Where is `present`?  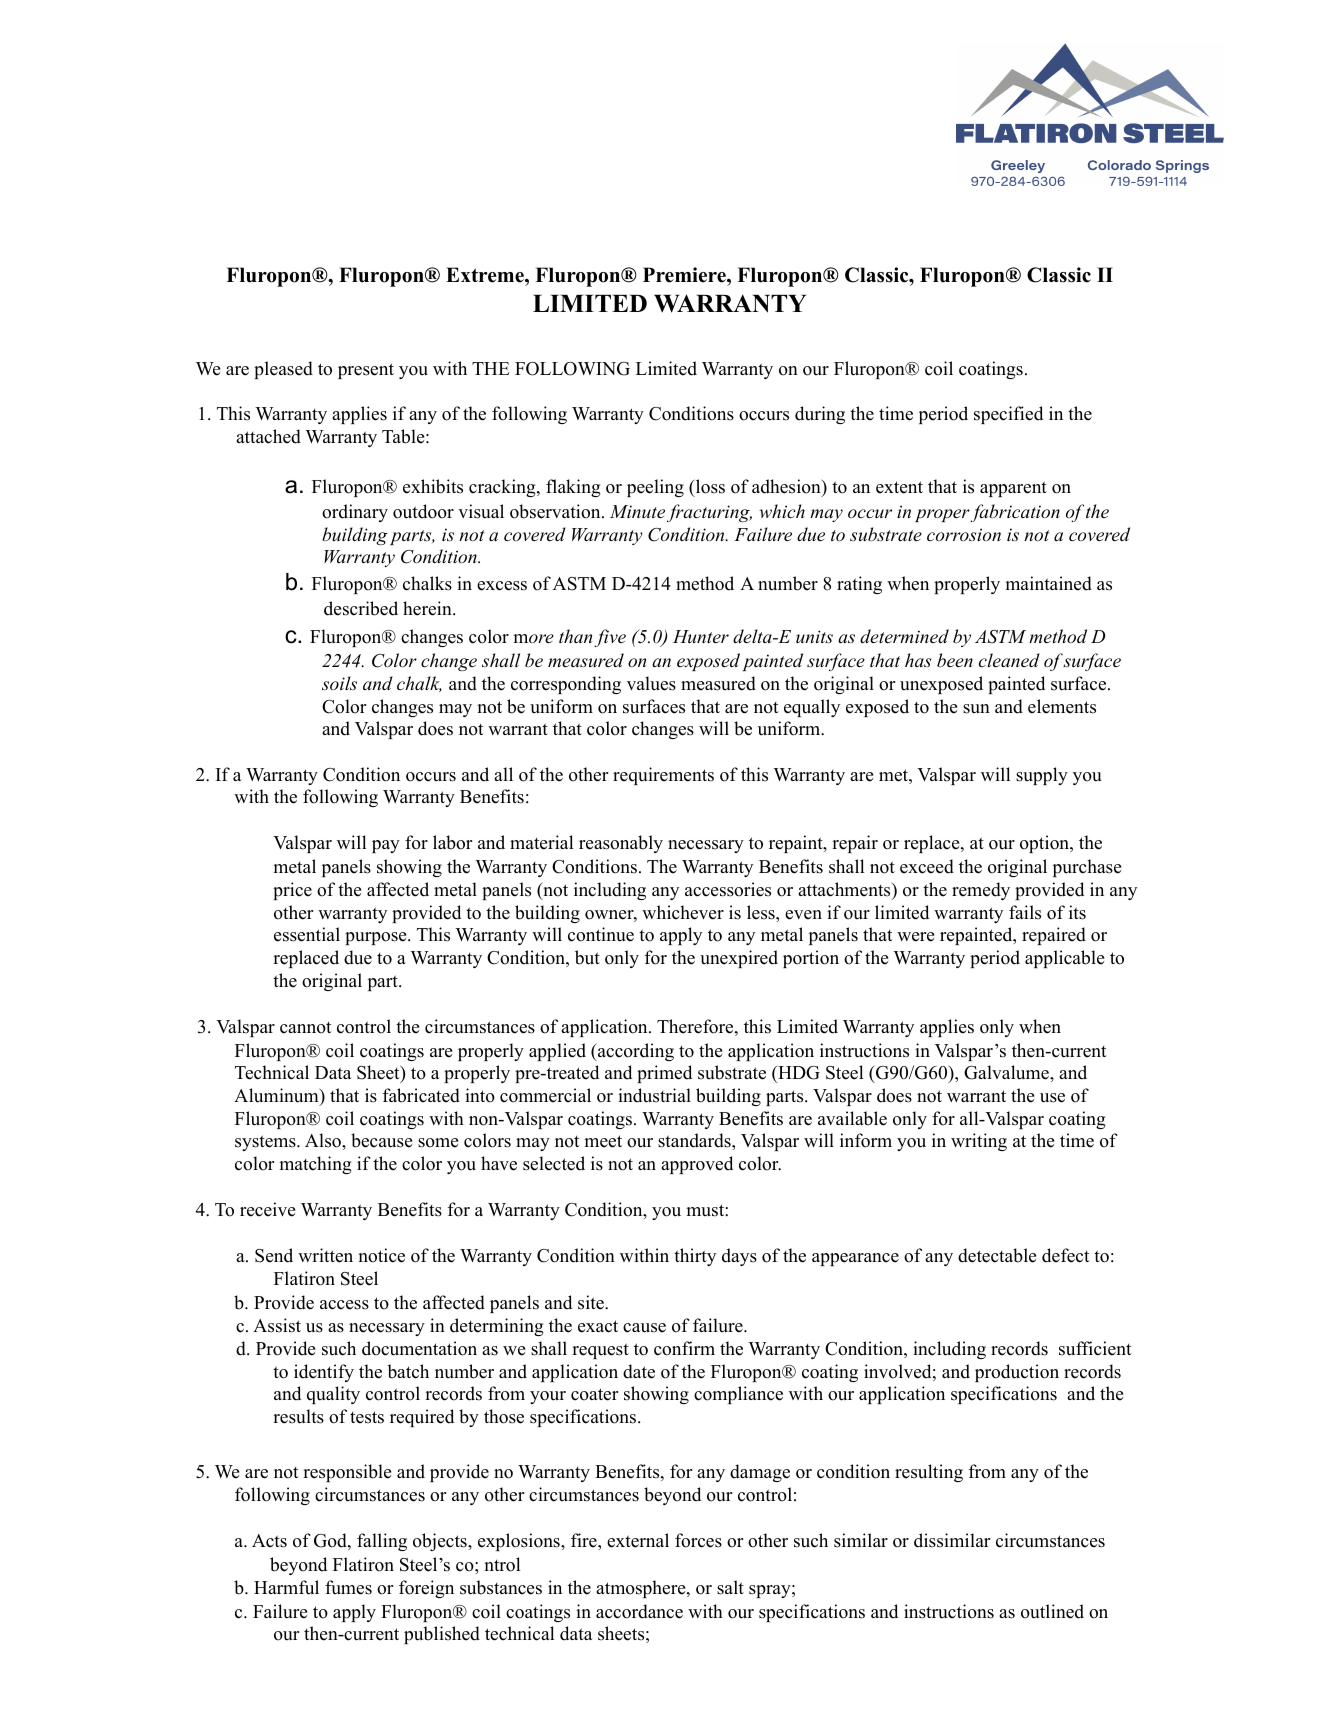
present is located at coordinates (366, 371).
